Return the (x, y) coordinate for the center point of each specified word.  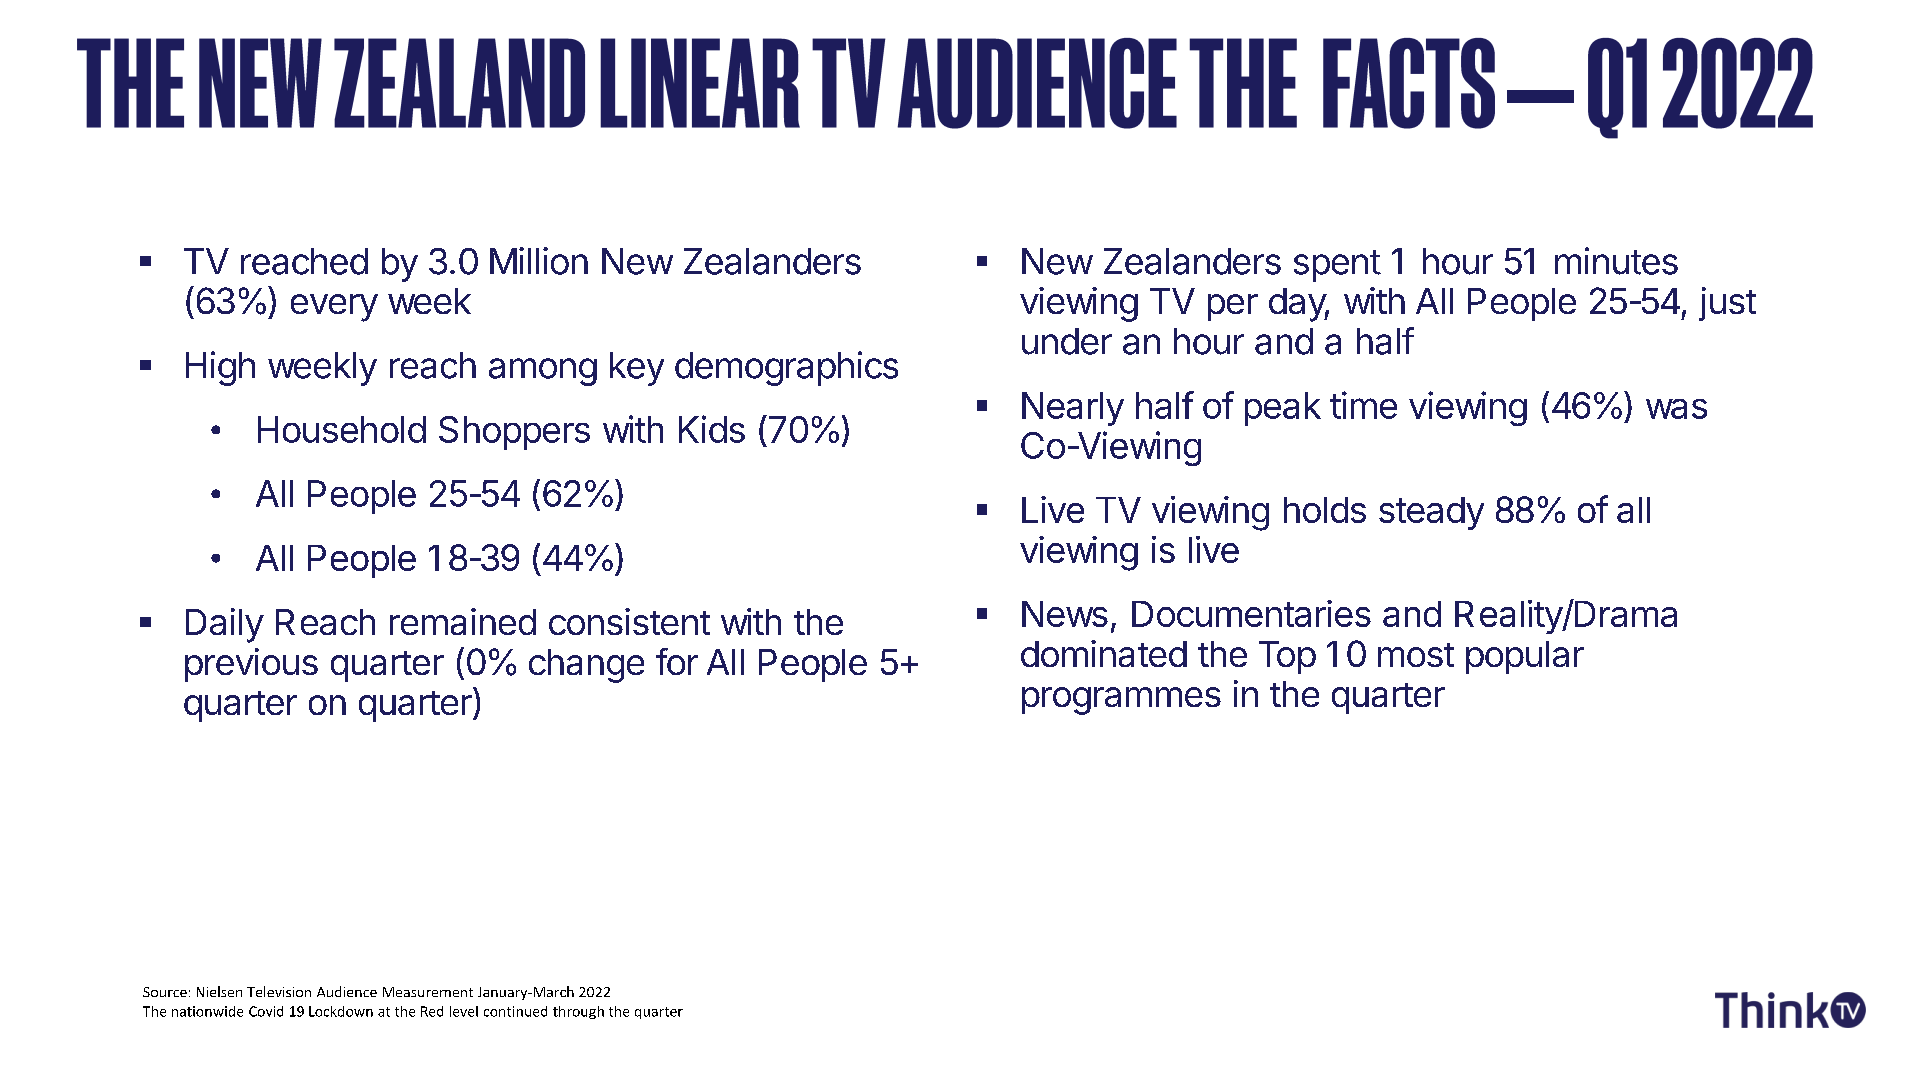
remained (463, 621)
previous (251, 665)
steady (1431, 513)
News (1065, 614)
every (334, 308)
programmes (1121, 701)
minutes (1616, 261)
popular (1525, 657)
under (1067, 341)
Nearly (1073, 409)
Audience (347, 991)
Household (342, 429)
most (1416, 655)
